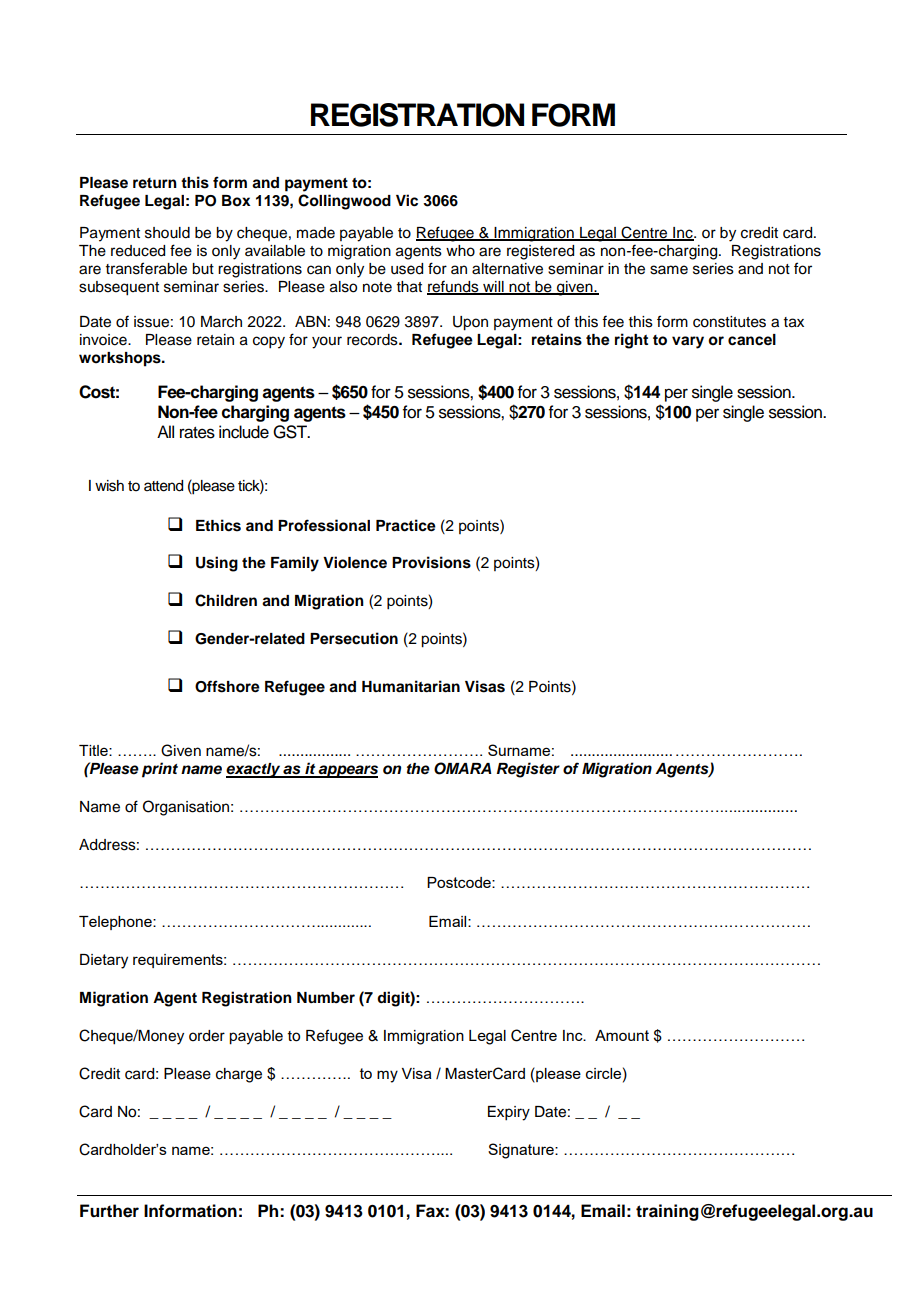 The image size is (924, 1309). I want to click on vary, so click(688, 342).
